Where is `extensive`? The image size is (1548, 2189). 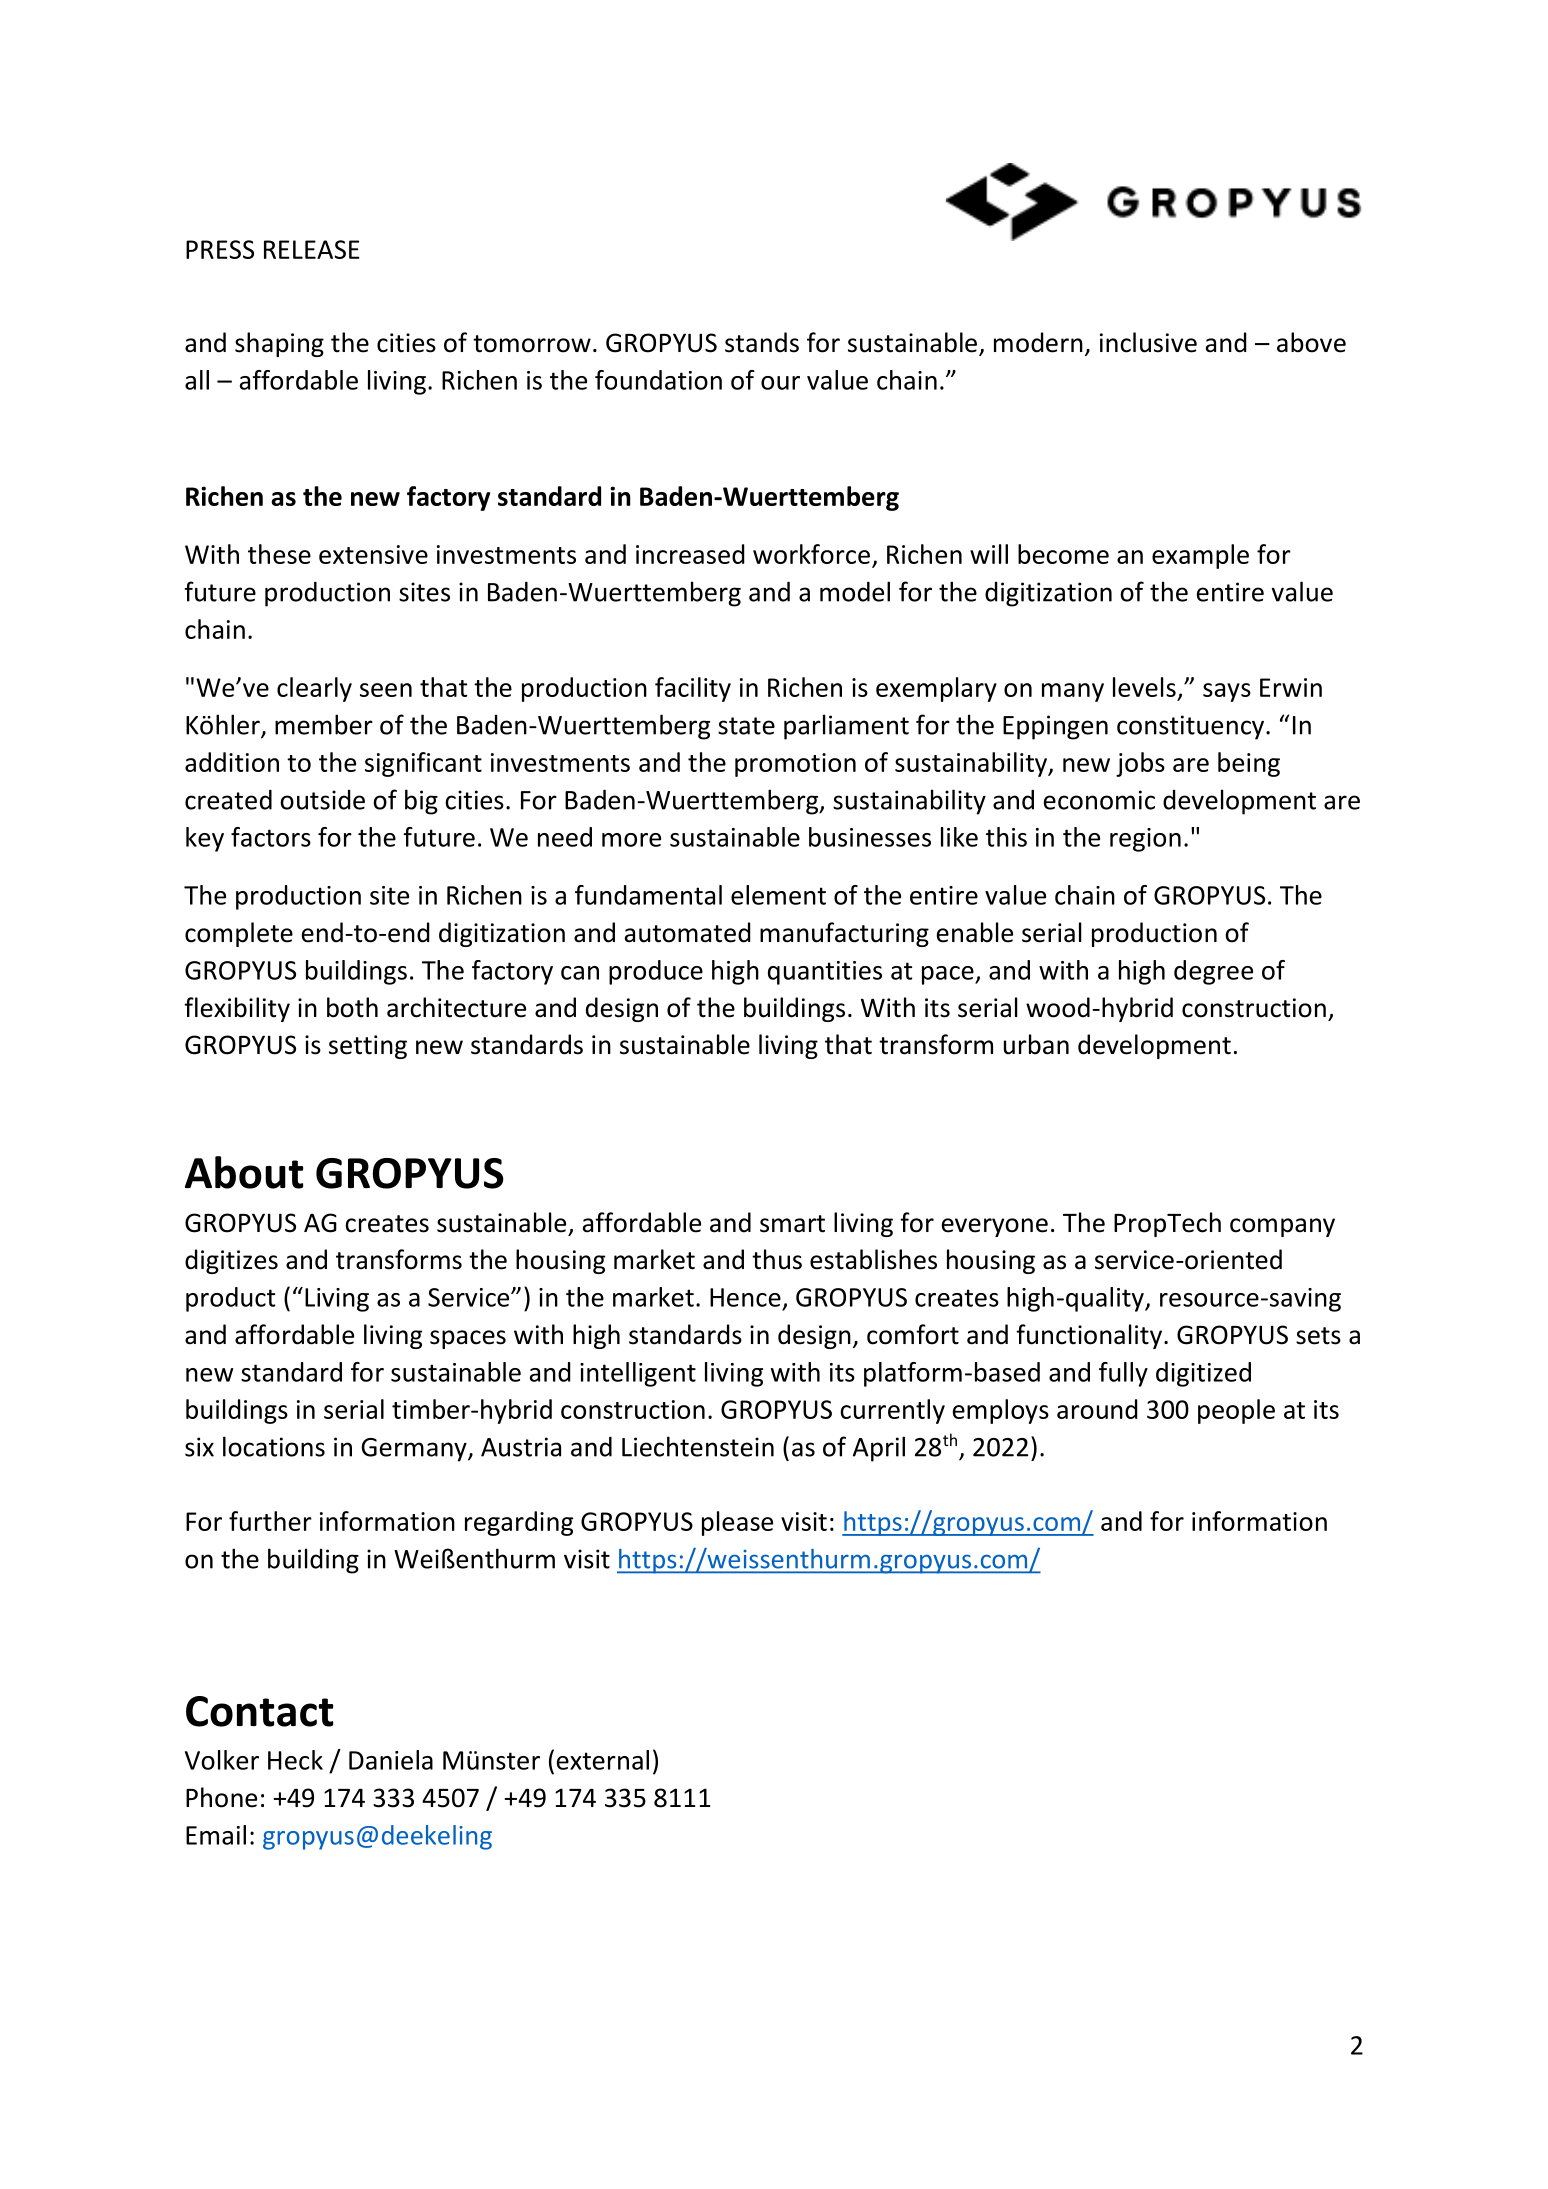
extensive is located at coordinates (373, 554).
